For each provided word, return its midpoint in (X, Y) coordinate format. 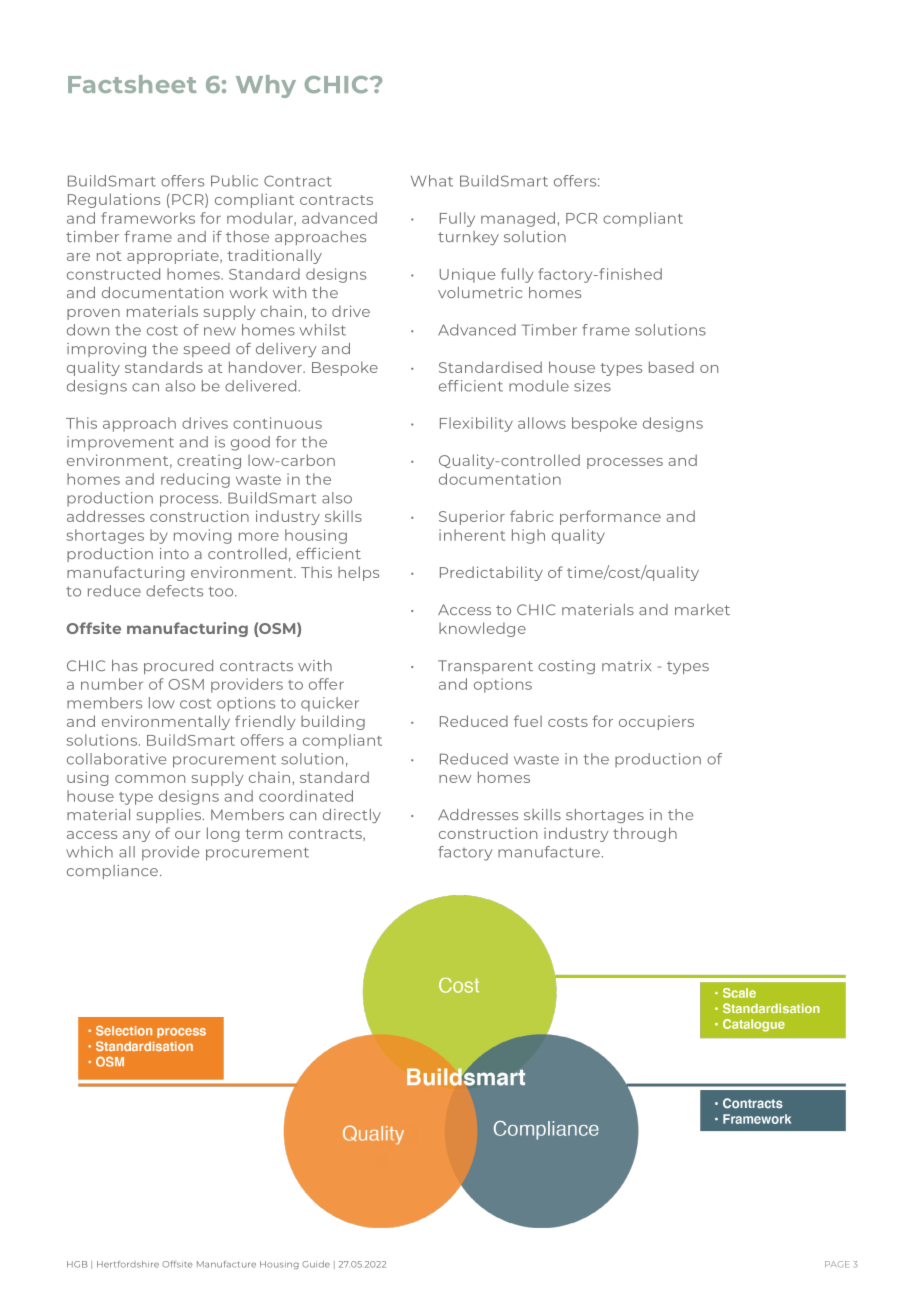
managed (518, 219)
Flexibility (476, 424)
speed (207, 350)
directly (352, 816)
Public (234, 181)
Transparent (485, 667)
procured (178, 667)
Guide (316, 1264)
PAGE (837, 1264)
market (702, 609)
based (671, 367)
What (432, 181)
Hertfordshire (128, 1264)
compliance (112, 872)
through (645, 834)
